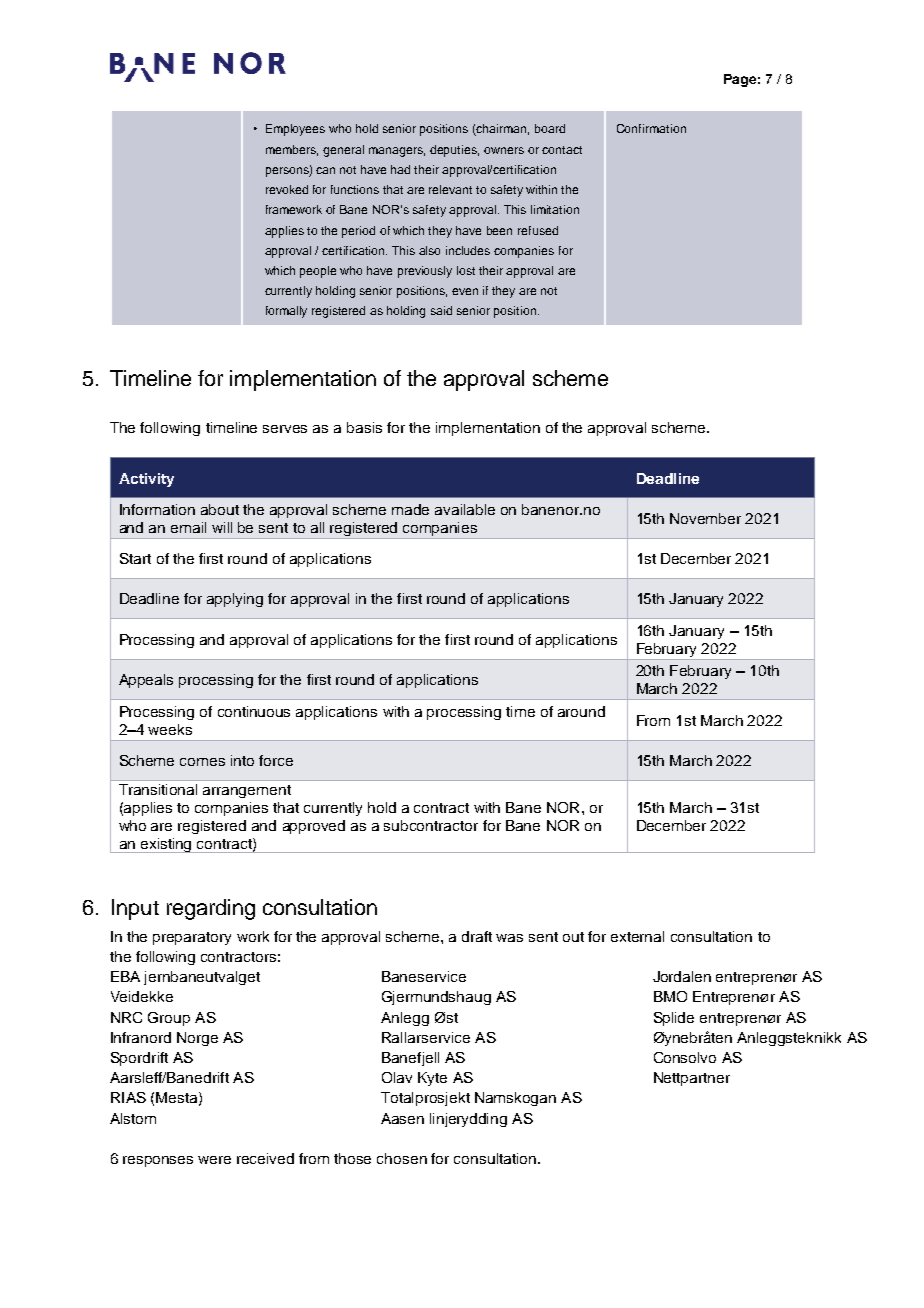  What do you see at coordinates (402, 1158) in the image?
I see `chosen` at bounding box center [402, 1158].
